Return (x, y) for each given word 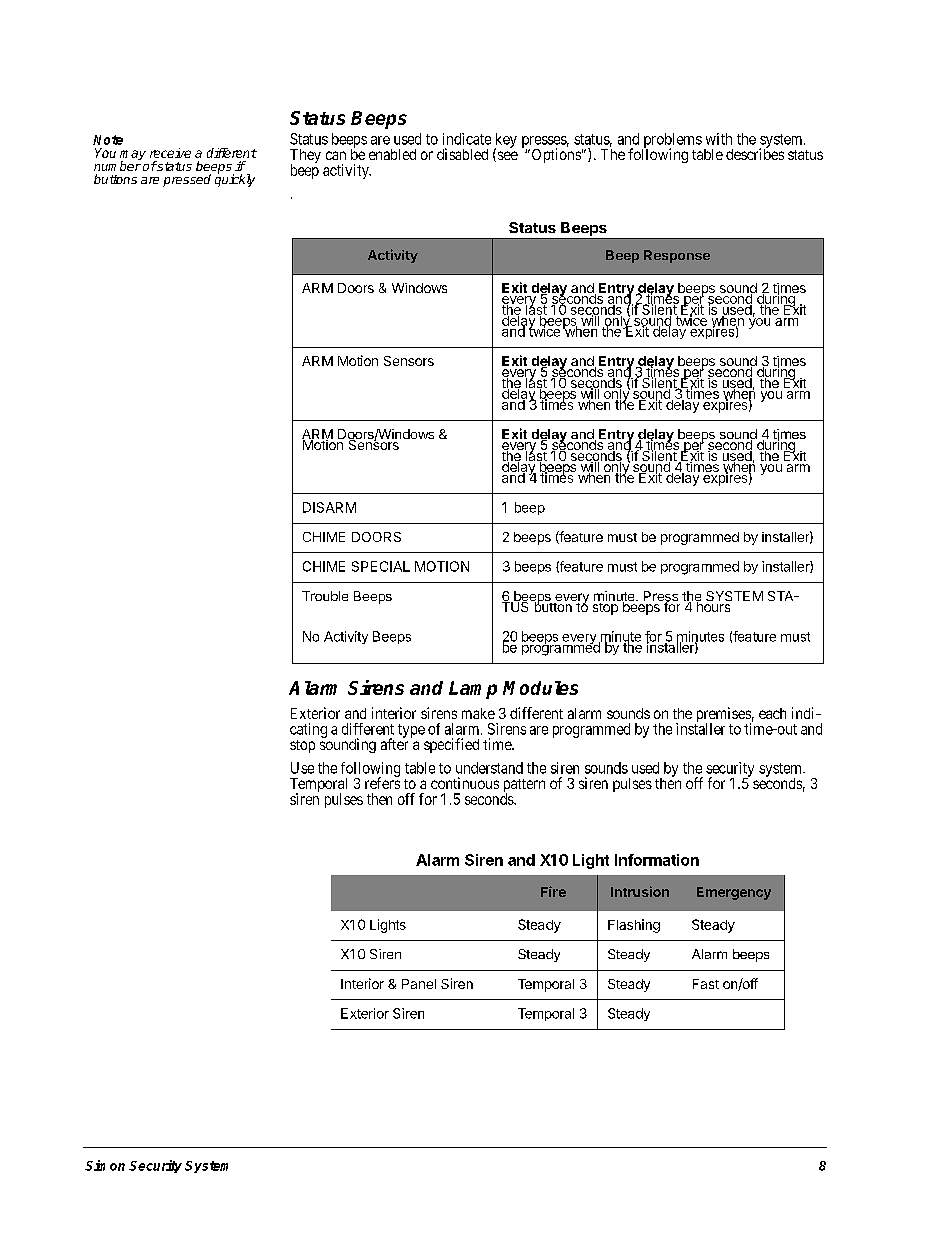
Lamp (473, 690)
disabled (462, 154)
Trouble (325, 596)
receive (170, 153)
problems (672, 141)
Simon (105, 1165)
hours (714, 606)
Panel (419, 984)
